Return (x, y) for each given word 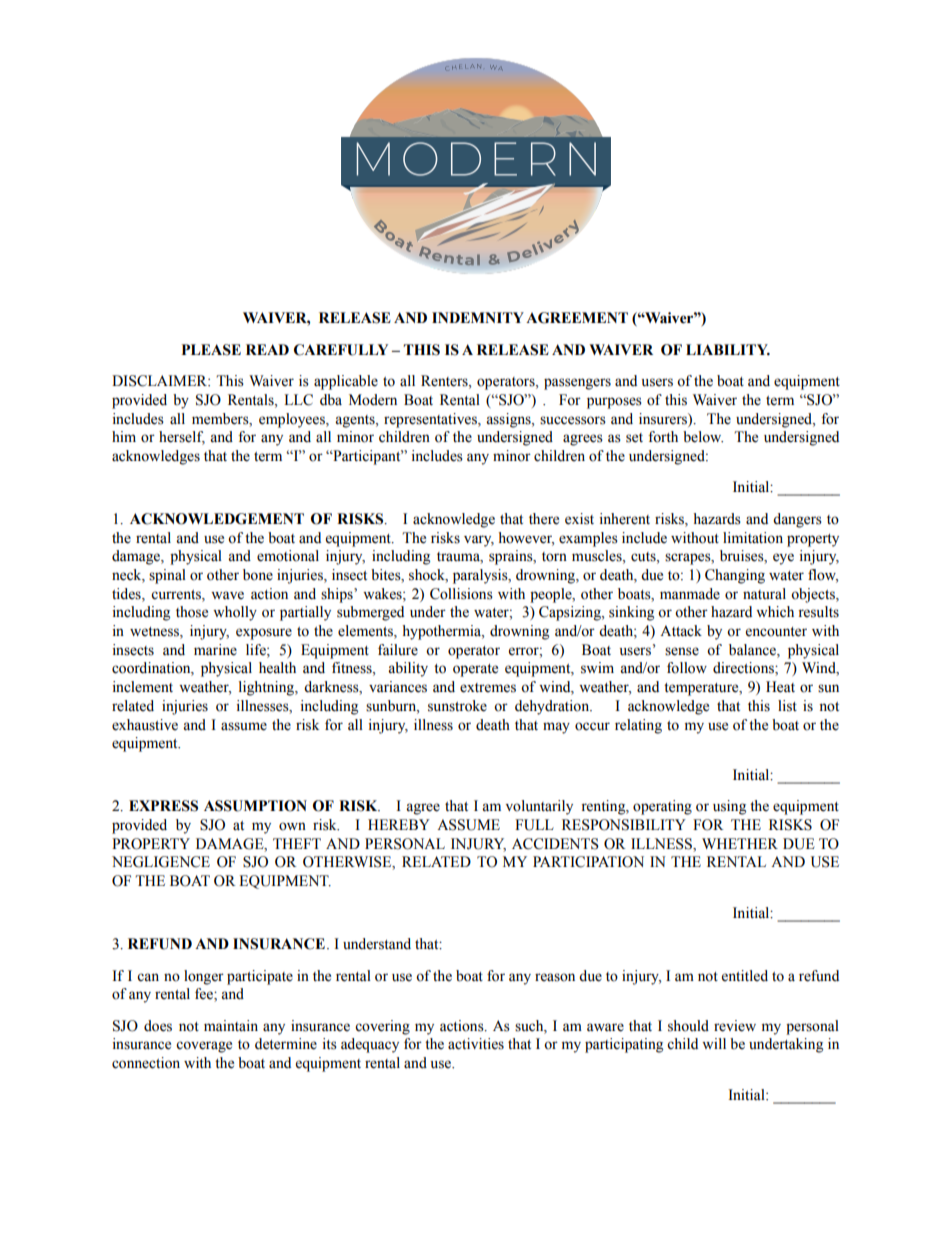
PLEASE (211, 350)
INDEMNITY (478, 317)
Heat (780, 687)
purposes (614, 403)
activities (476, 1044)
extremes (488, 688)
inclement (143, 687)
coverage (204, 1047)
